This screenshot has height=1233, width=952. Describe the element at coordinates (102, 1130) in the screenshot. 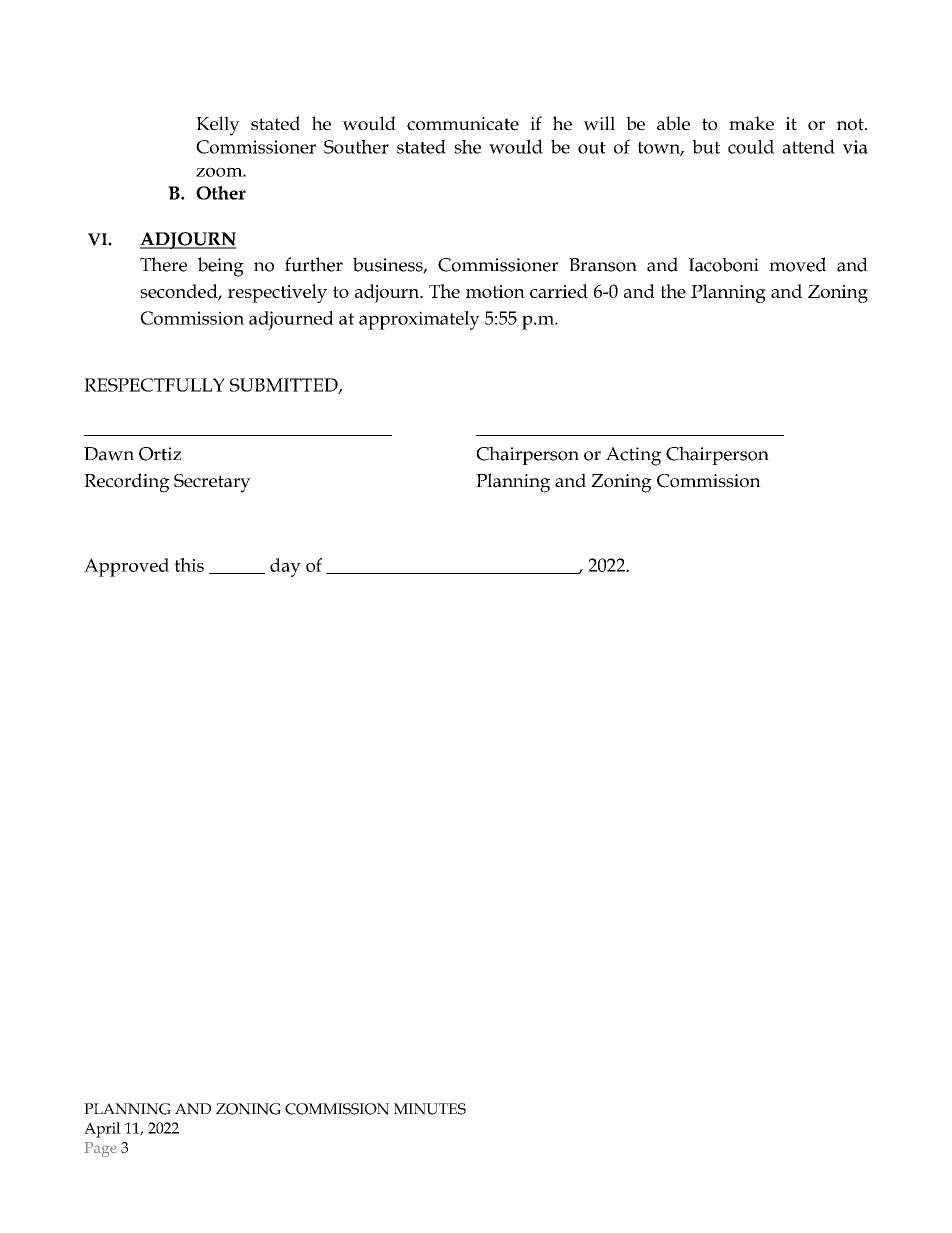

I see `April` at that location.
